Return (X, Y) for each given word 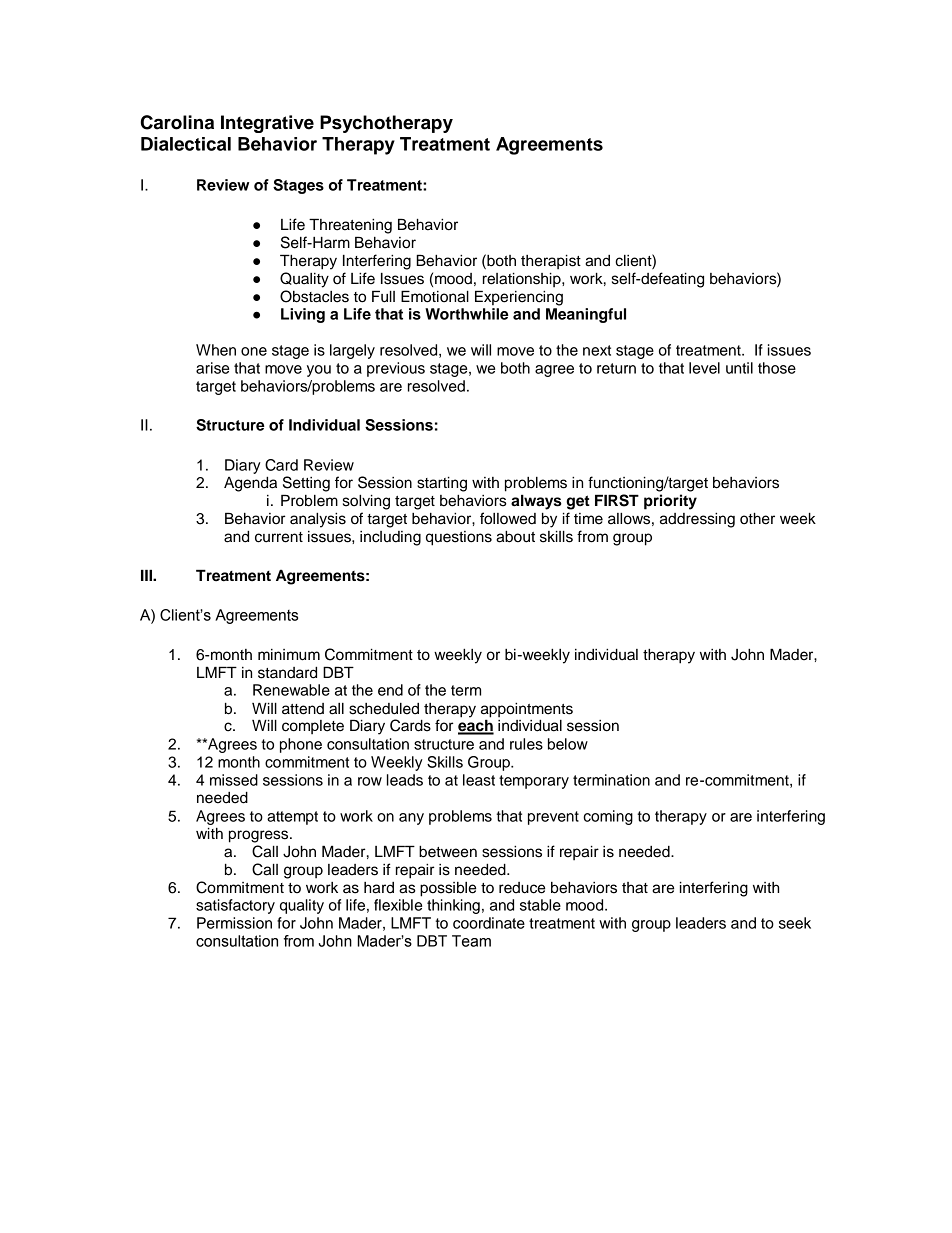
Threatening (350, 226)
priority (670, 502)
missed (234, 780)
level (704, 368)
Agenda (250, 484)
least (479, 780)
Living (303, 315)
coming (608, 817)
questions (459, 538)
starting (442, 484)
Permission (234, 923)
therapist (551, 261)
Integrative (267, 124)
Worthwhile (467, 314)
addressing (697, 520)
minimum (289, 655)
